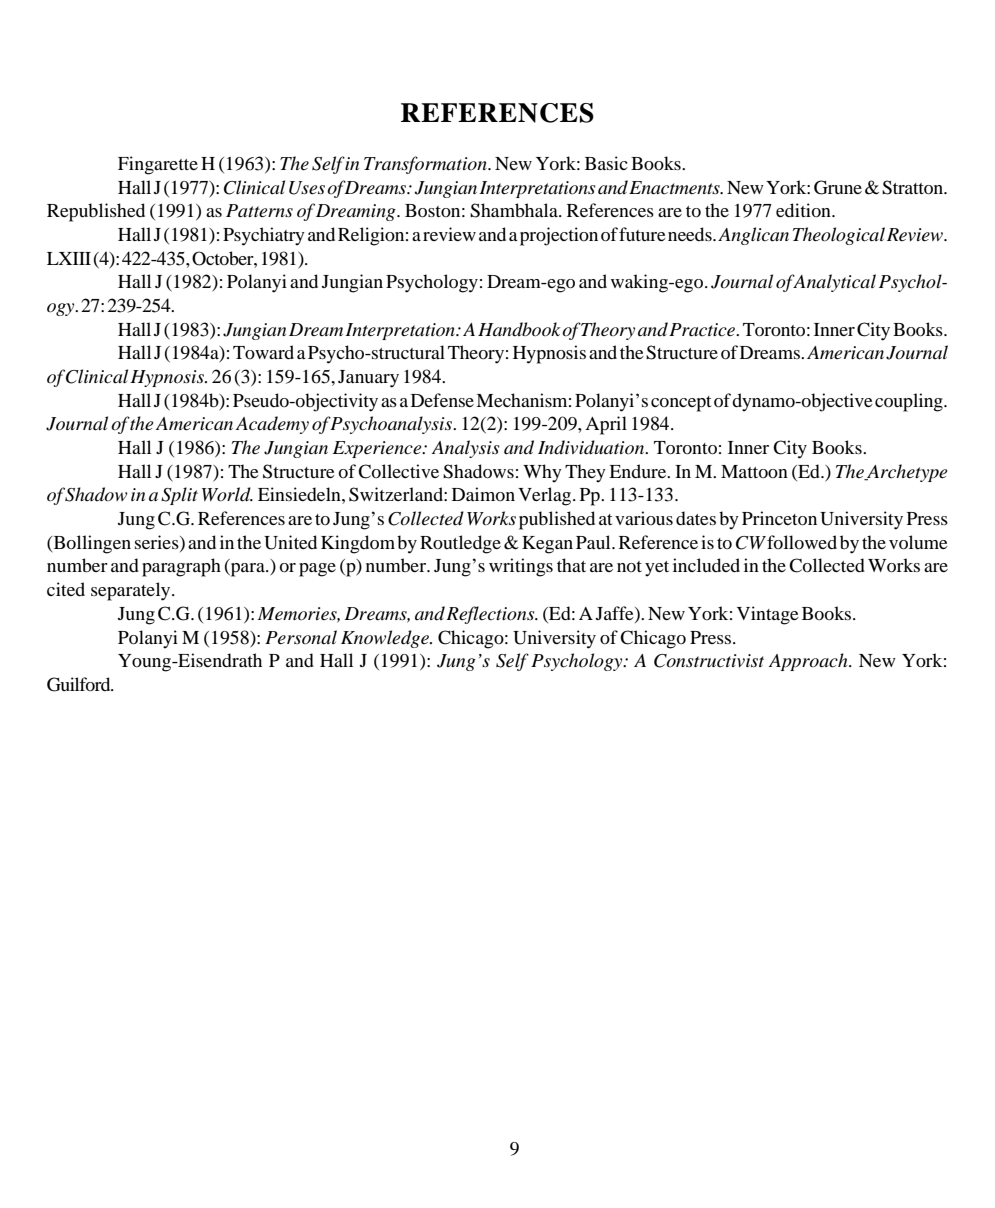 The width and height of the screenshot is (995, 1208). What do you see at coordinates (910, 402) in the screenshot?
I see `coupling` at bounding box center [910, 402].
